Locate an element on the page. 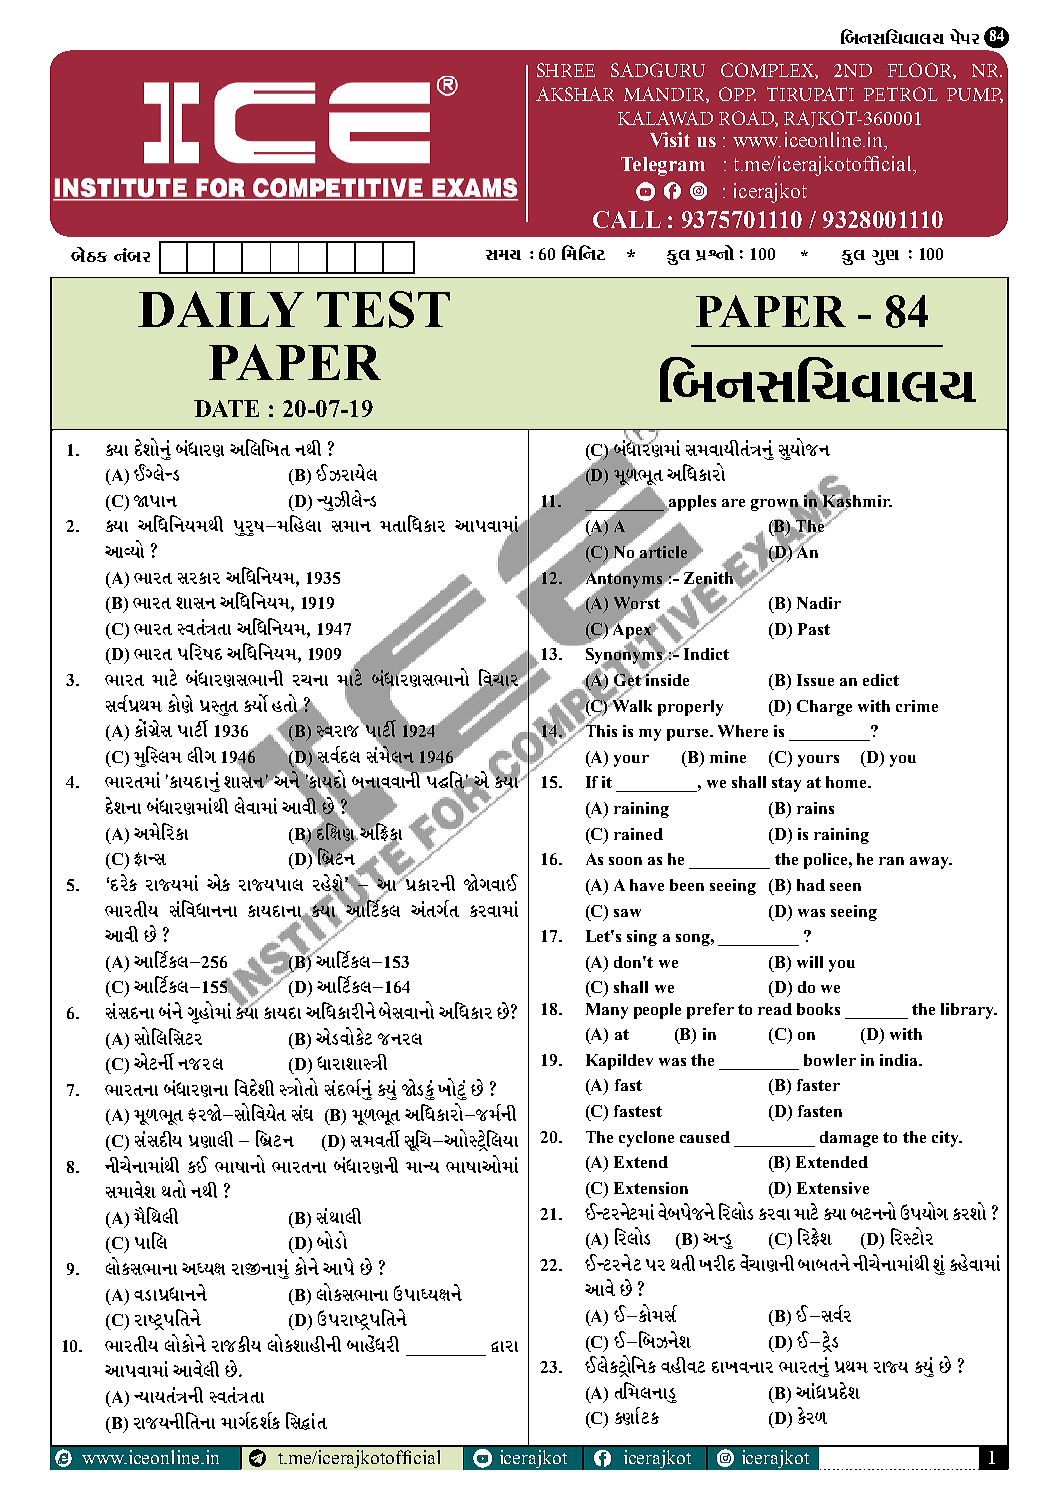 The height and width of the page is (1497, 1059). damage is located at coordinates (849, 1139).
